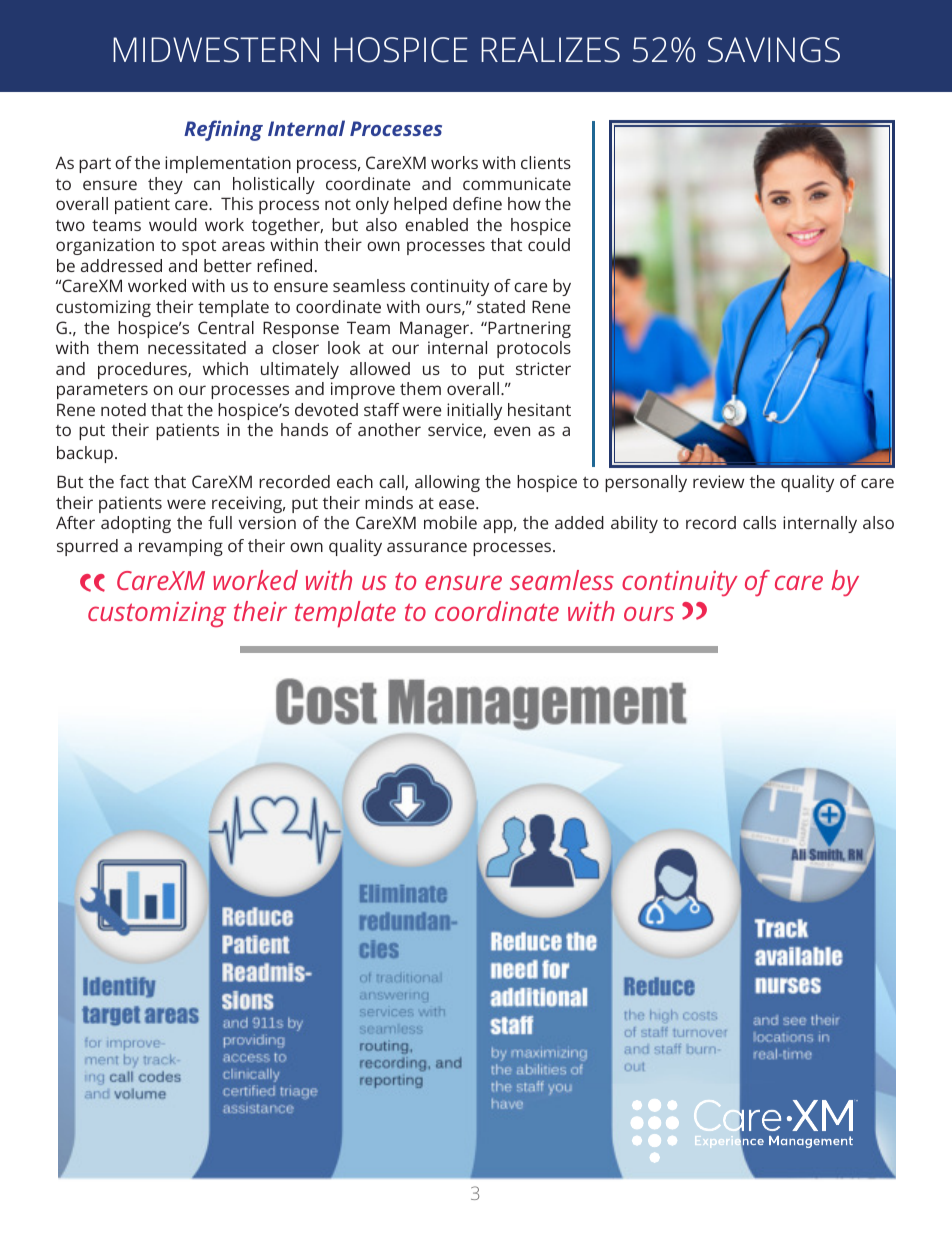 The height and width of the page is (1233, 952). I want to click on clients, so click(546, 162).
